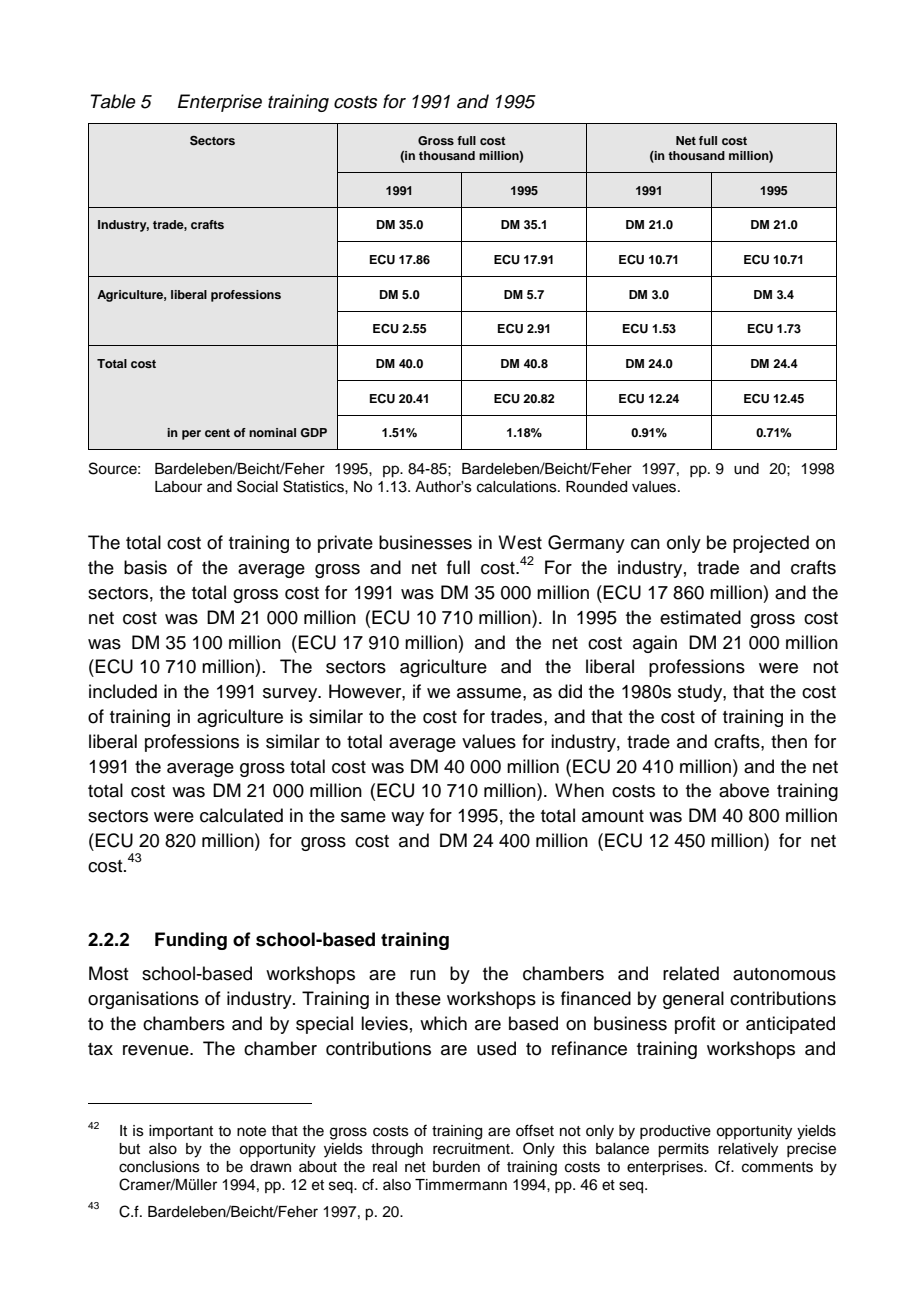  Describe the element at coordinates (423, 975) in the image. I see `run` at that location.
